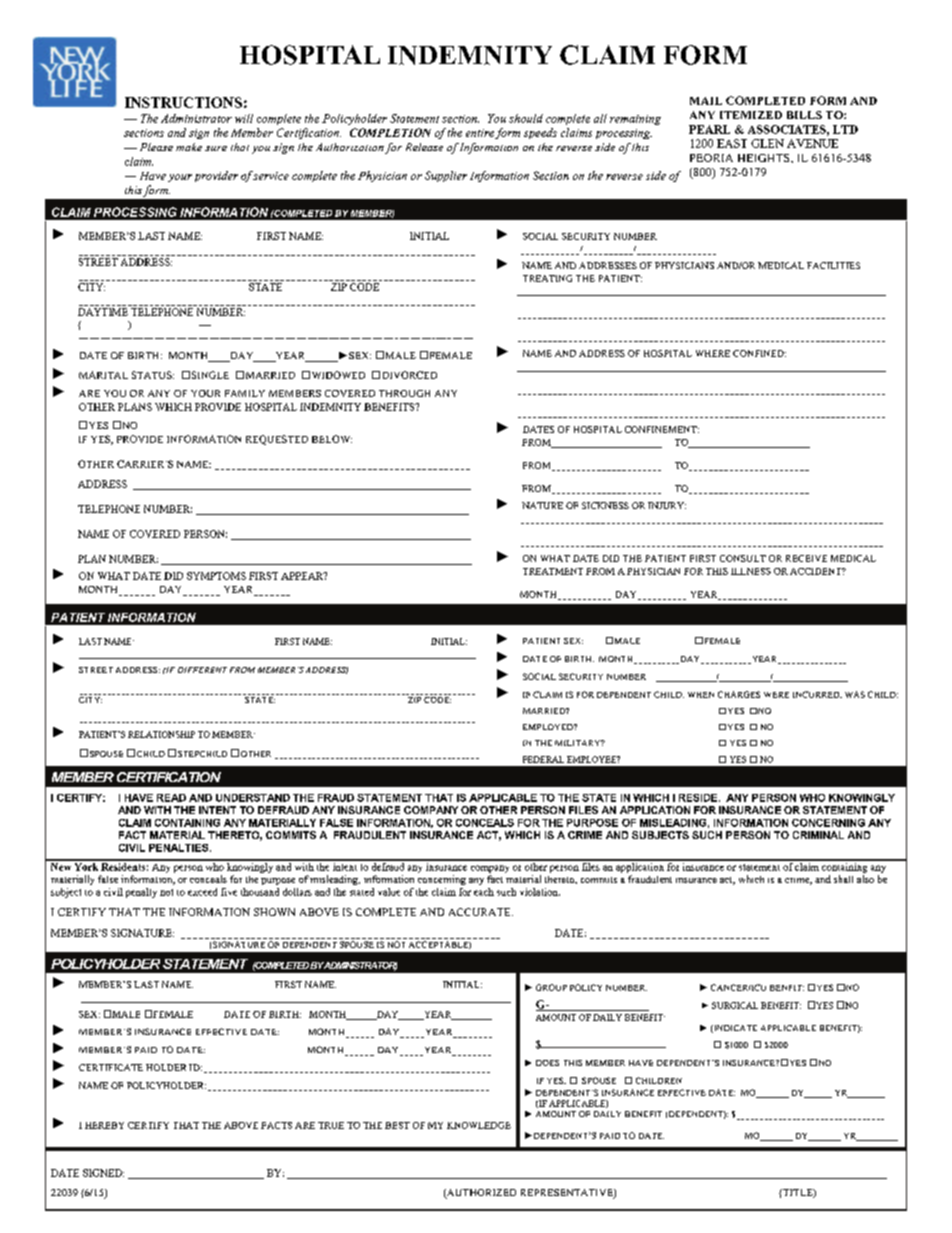 Image resolution: width=952 pixels, height=1233 pixels. I want to click on GLEN, so click(767, 143).
